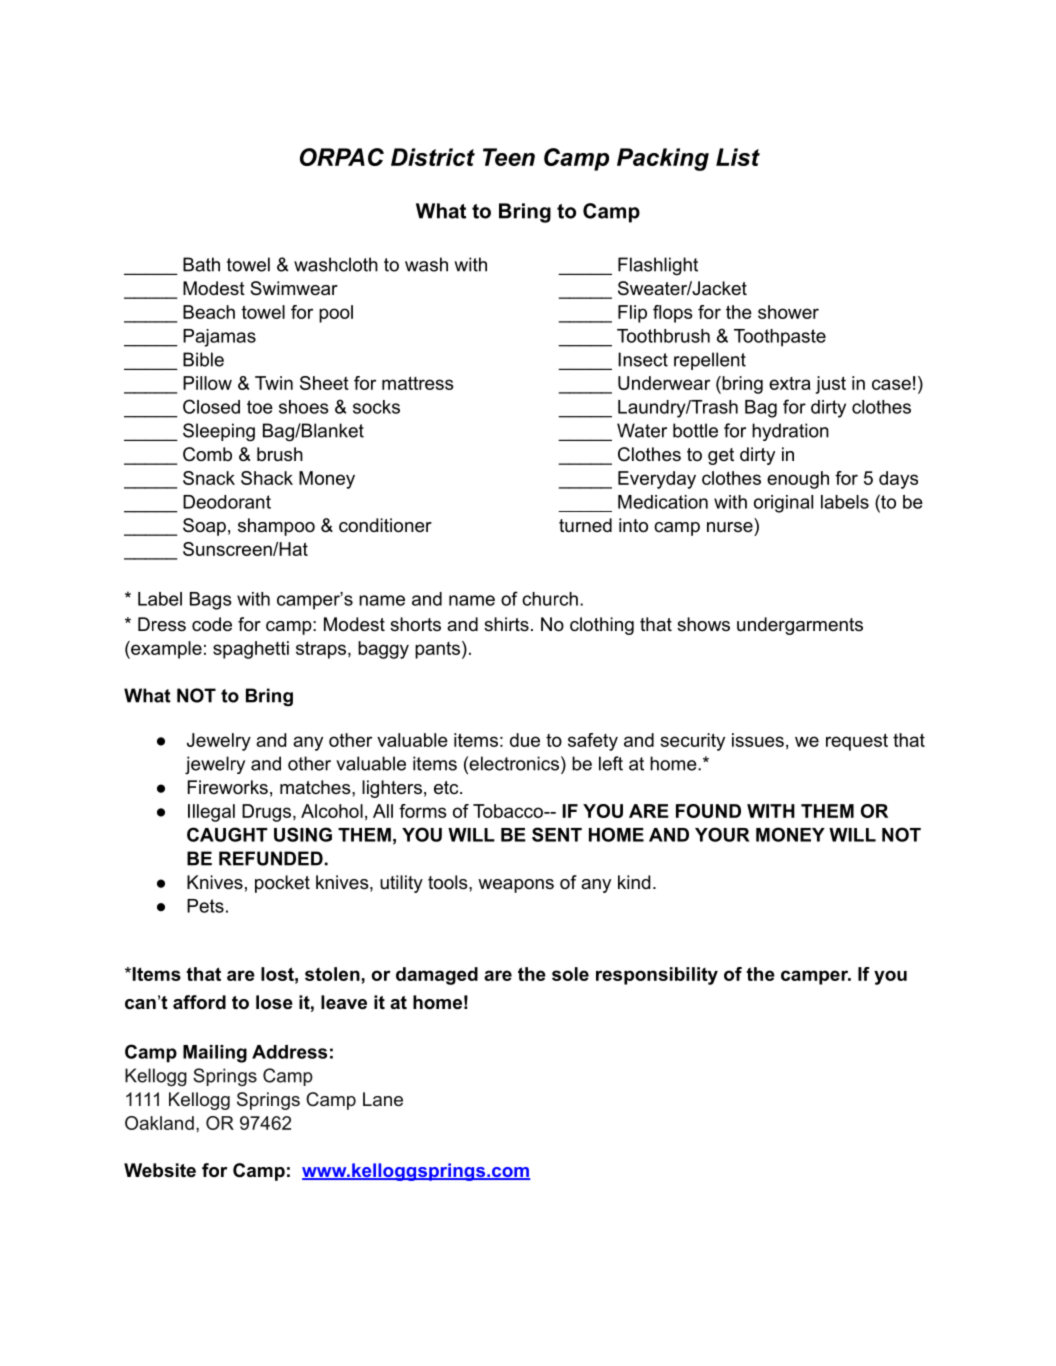 The image size is (1056, 1366). What do you see at coordinates (657, 976) in the screenshot?
I see `responsibility` at bounding box center [657, 976].
